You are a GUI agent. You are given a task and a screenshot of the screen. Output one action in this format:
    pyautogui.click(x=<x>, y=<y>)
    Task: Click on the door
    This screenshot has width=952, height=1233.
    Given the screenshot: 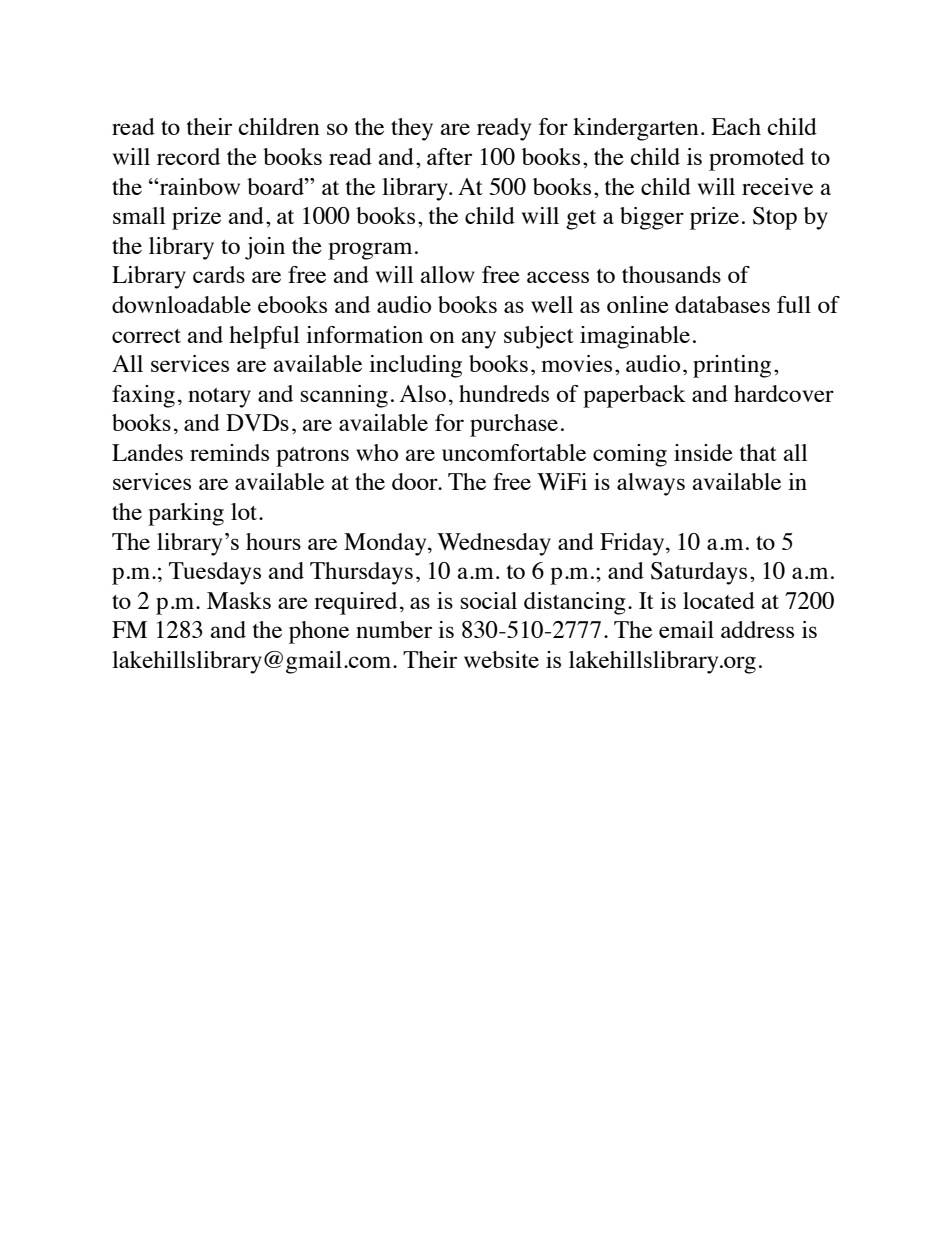 What is the action you would take?
    pyautogui.click(x=416, y=481)
